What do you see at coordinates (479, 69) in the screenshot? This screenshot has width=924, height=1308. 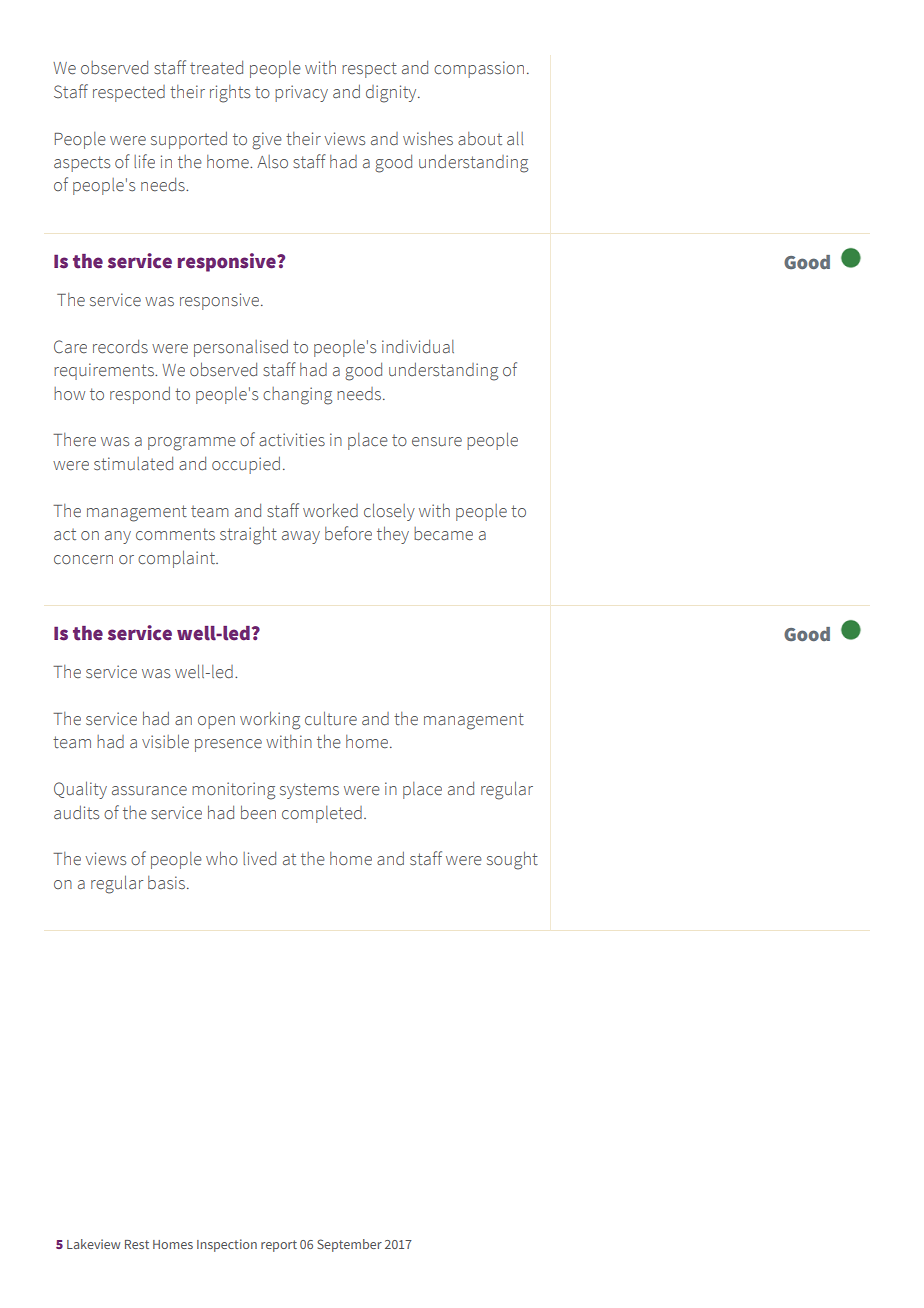 I see `compassion` at bounding box center [479, 69].
